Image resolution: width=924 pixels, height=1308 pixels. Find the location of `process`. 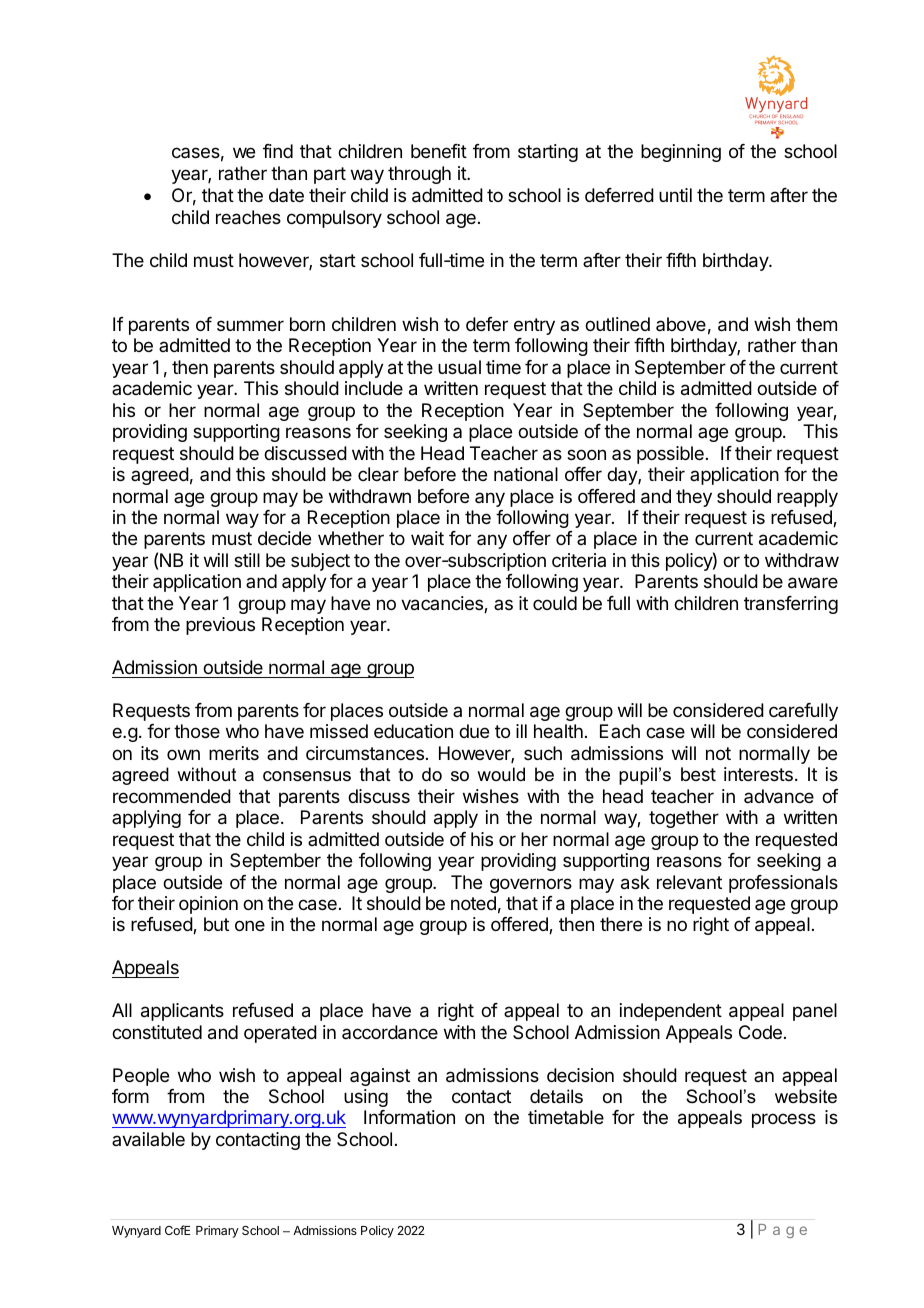

process is located at coordinates (784, 1120).
